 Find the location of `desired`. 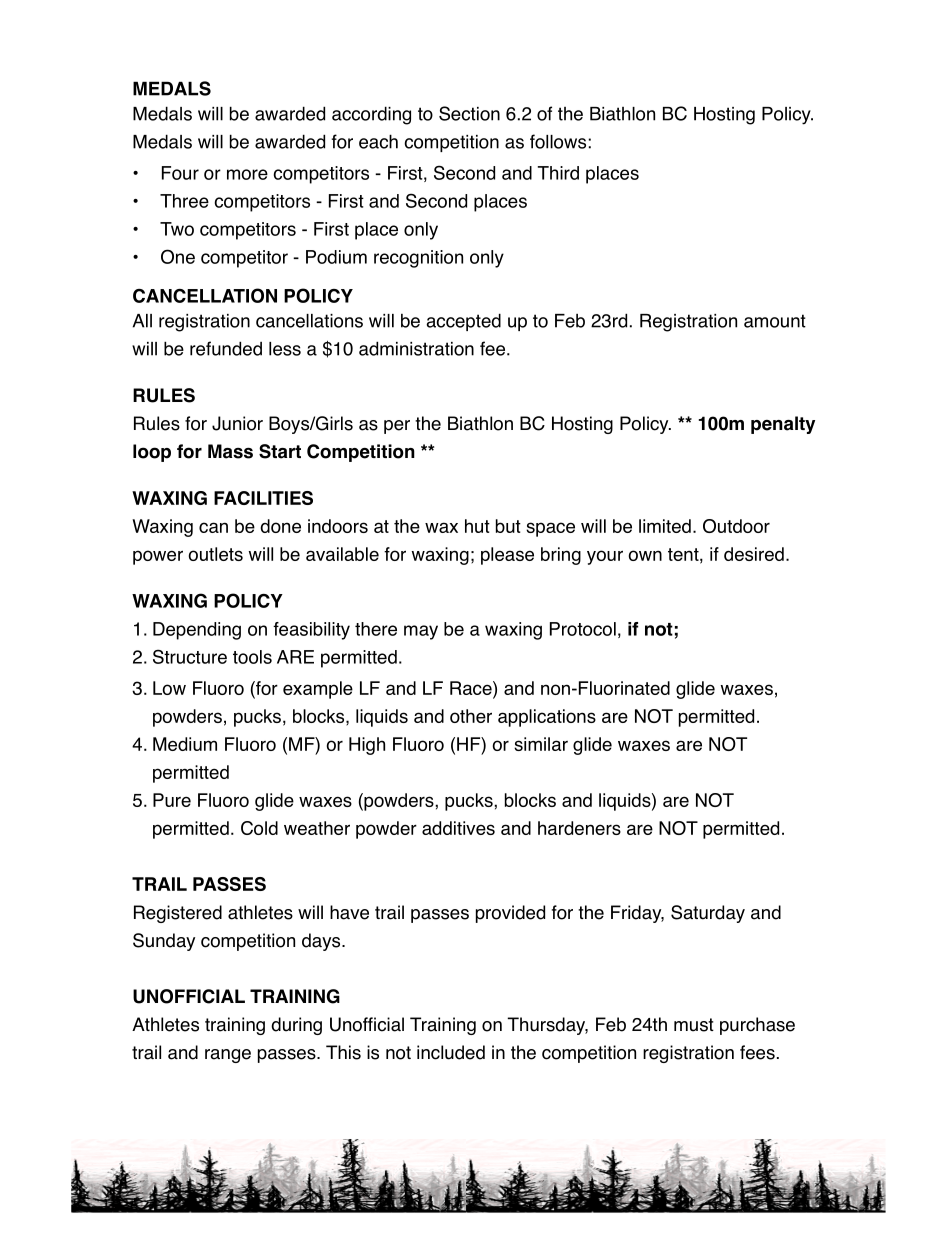

desired is located at coordinates (754, 554).
